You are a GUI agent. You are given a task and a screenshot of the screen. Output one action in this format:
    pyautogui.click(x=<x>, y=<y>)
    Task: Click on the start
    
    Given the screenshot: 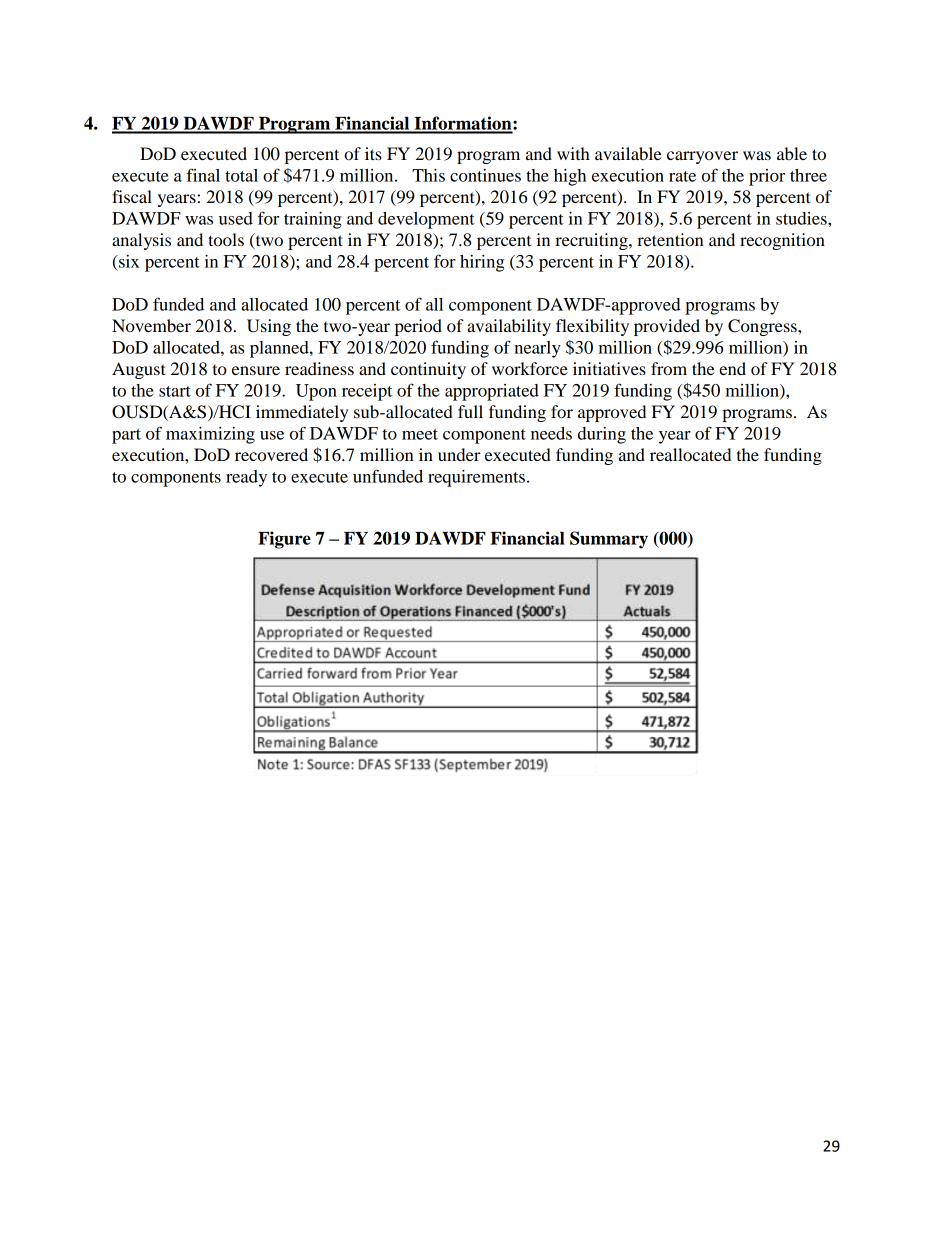 What is the action you would take?
    pyautogui.click(x=175, y=391)
